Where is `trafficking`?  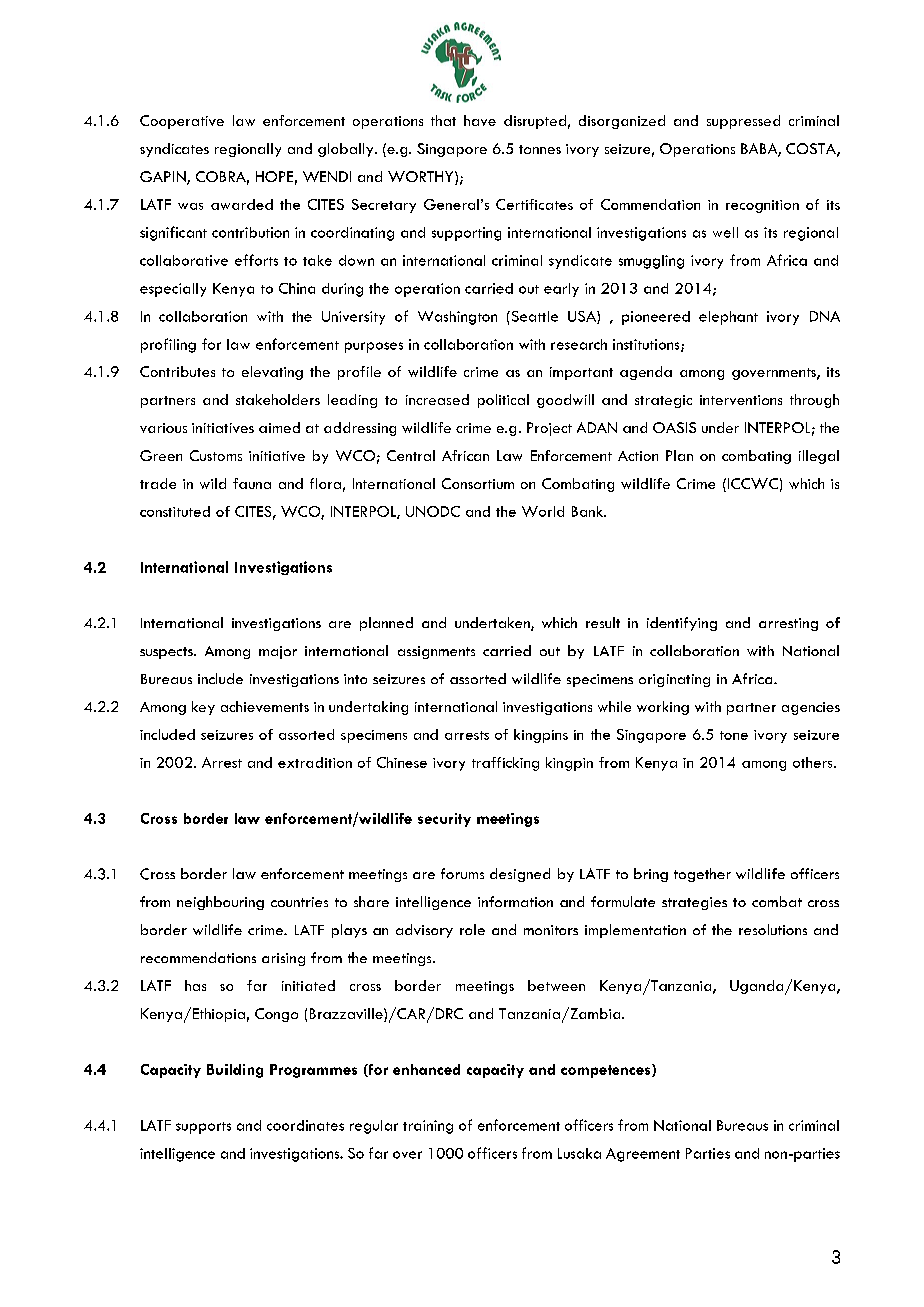
trafficking is located at coordinates (505, 764).
